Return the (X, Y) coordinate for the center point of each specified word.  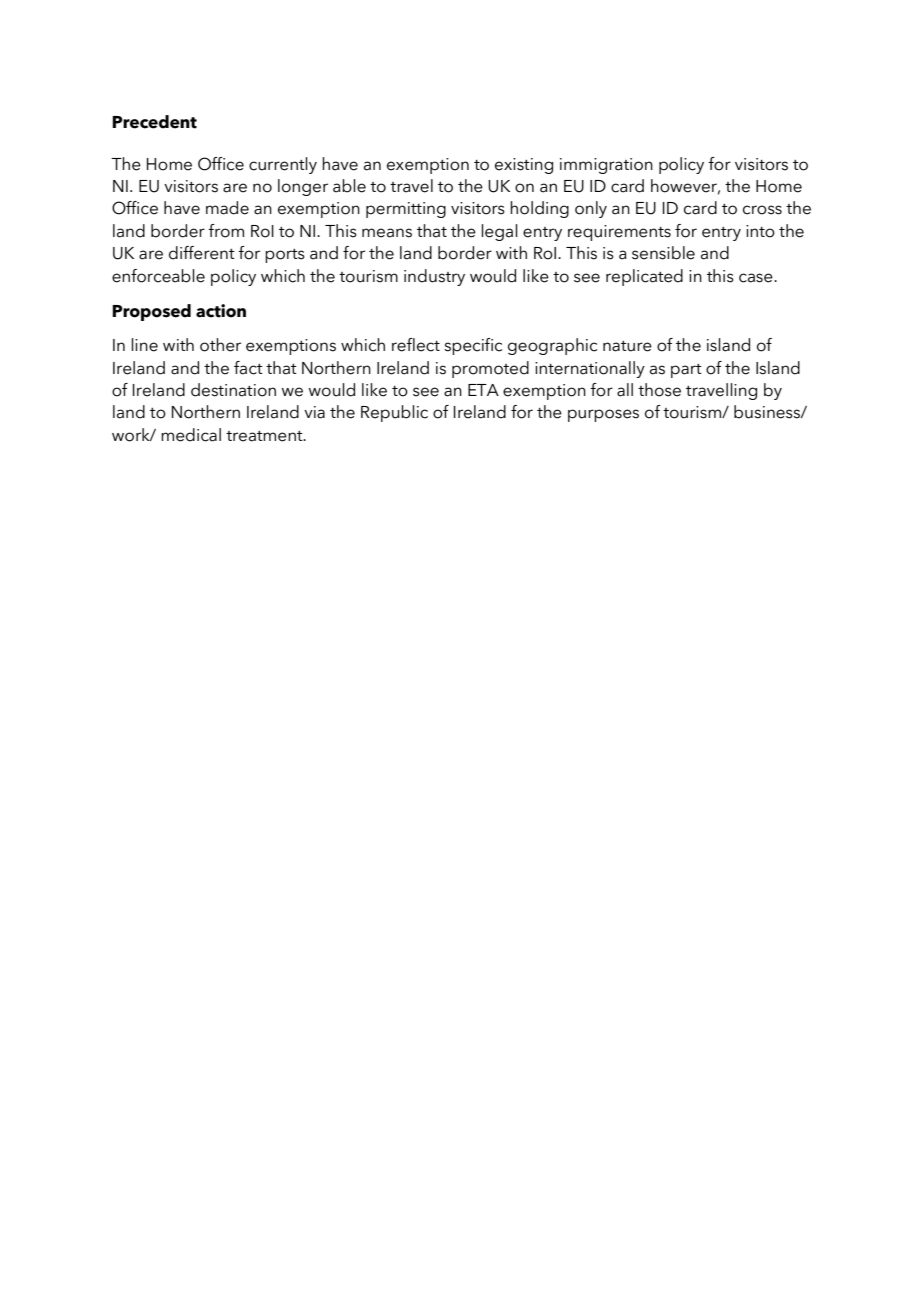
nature (627, 346)
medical (191, 435)
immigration (606, 166)
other (220, 345)
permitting (406, 210)
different (202, 253)
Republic (394, 413)
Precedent (154, 122)
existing (524, 166)
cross (762, 210)
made (227, 208)
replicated (644, 277)
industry (434, 277)
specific (473, 346)
